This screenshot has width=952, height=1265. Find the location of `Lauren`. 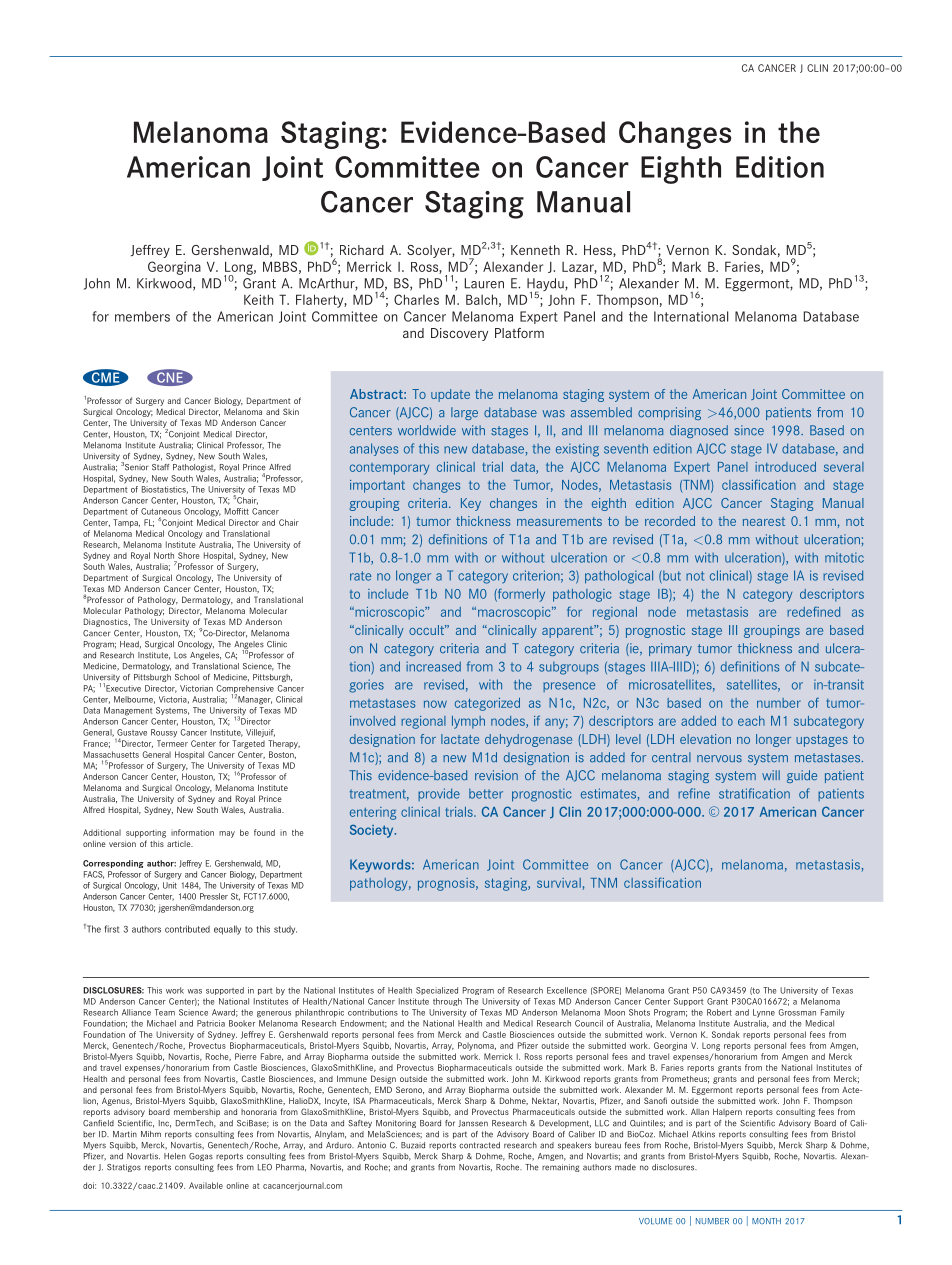

Lauren is located at coordinates (484, 283).
